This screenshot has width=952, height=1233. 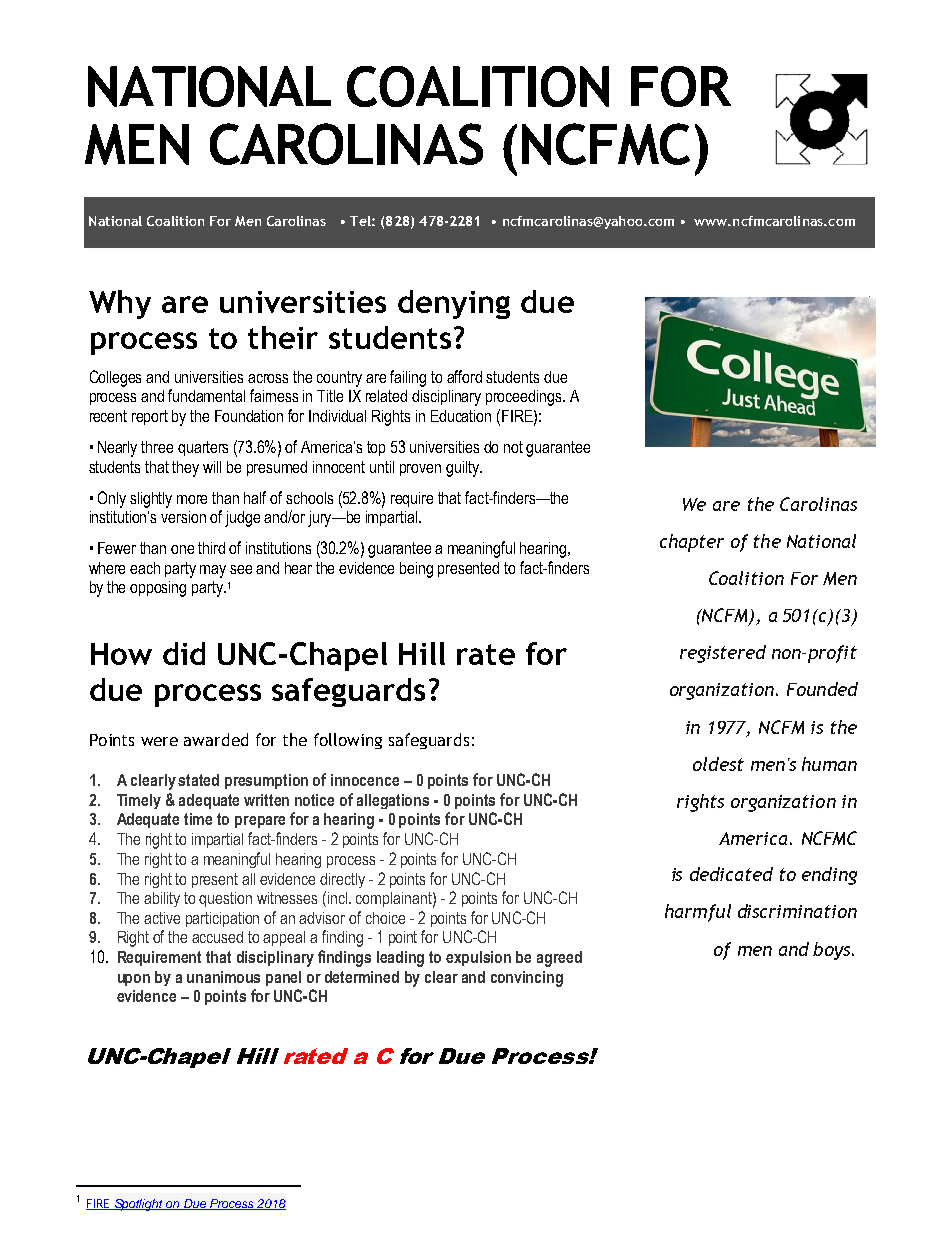 I want to click on question, so click(x=225, y=899).
